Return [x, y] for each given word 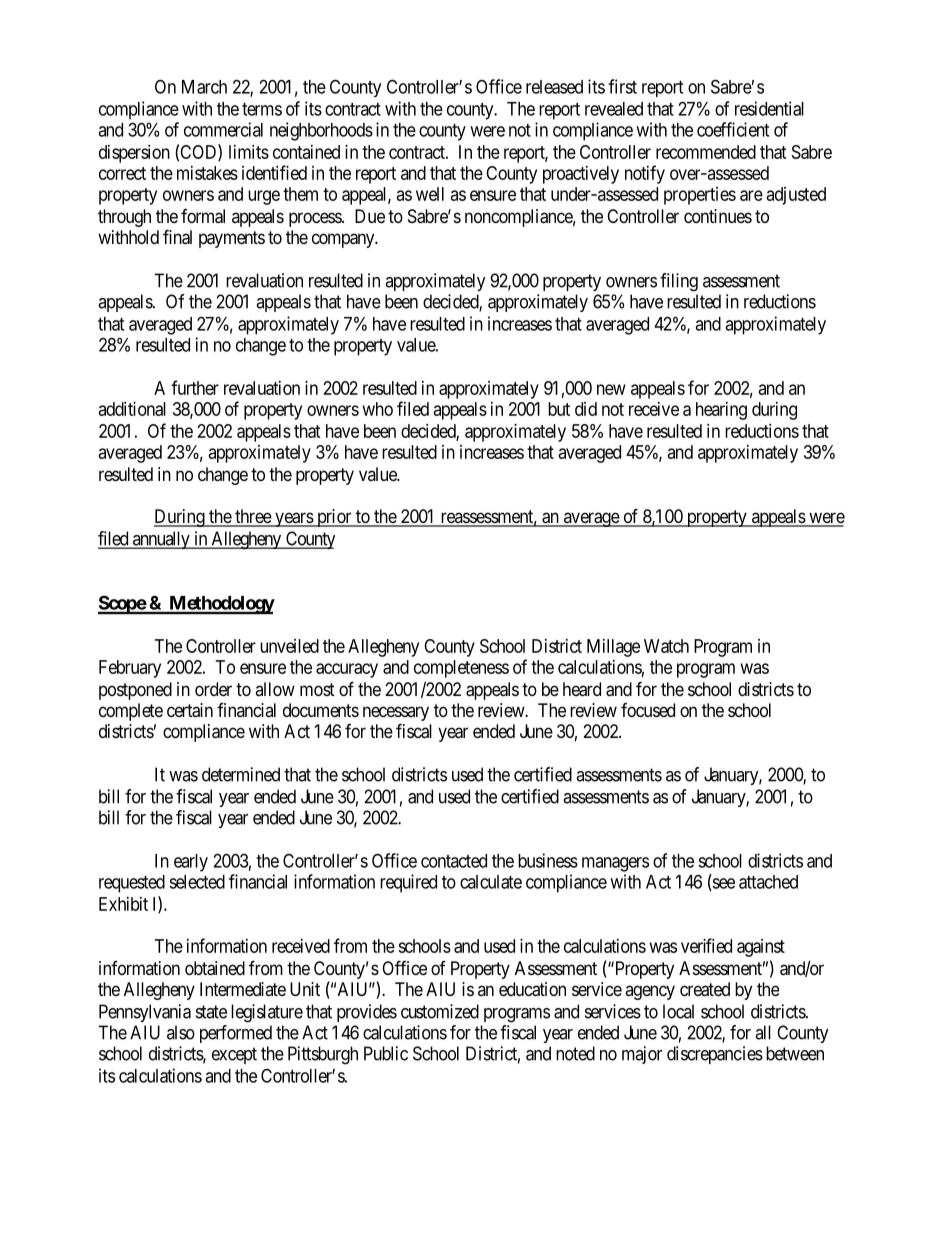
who [378, 409]
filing [679, 282]
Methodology [221, 605]
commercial [223, 129]
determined [241, 774]
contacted [454, 861]
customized [440, 1011]
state [211, 1012]
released [554, 87]
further [195, 387]
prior [334, 518]
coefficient [733, 129]
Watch [666, 646]
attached [768, 882]
